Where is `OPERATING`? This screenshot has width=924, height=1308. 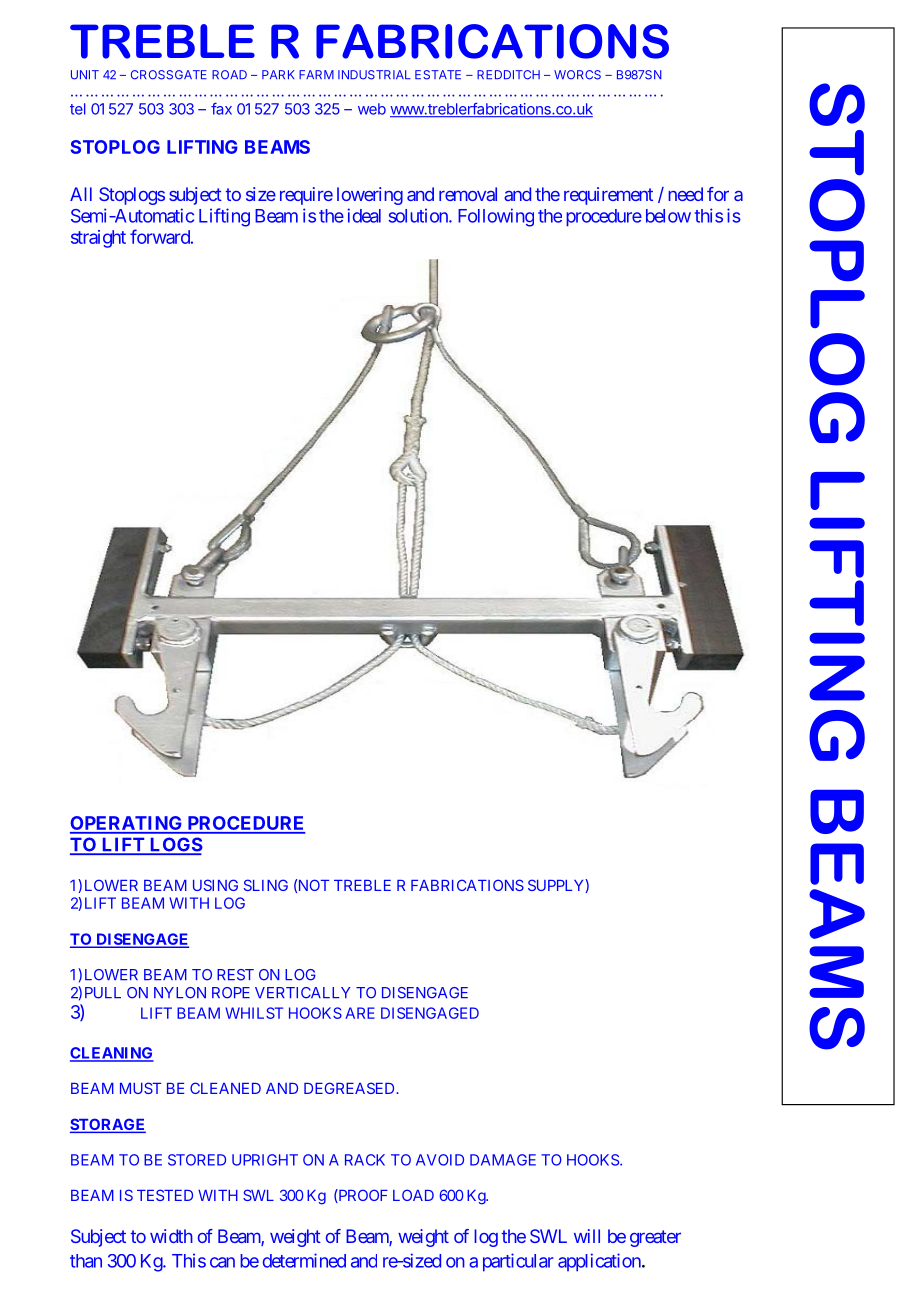
OPERATING is located at coordinates (127, 824).
